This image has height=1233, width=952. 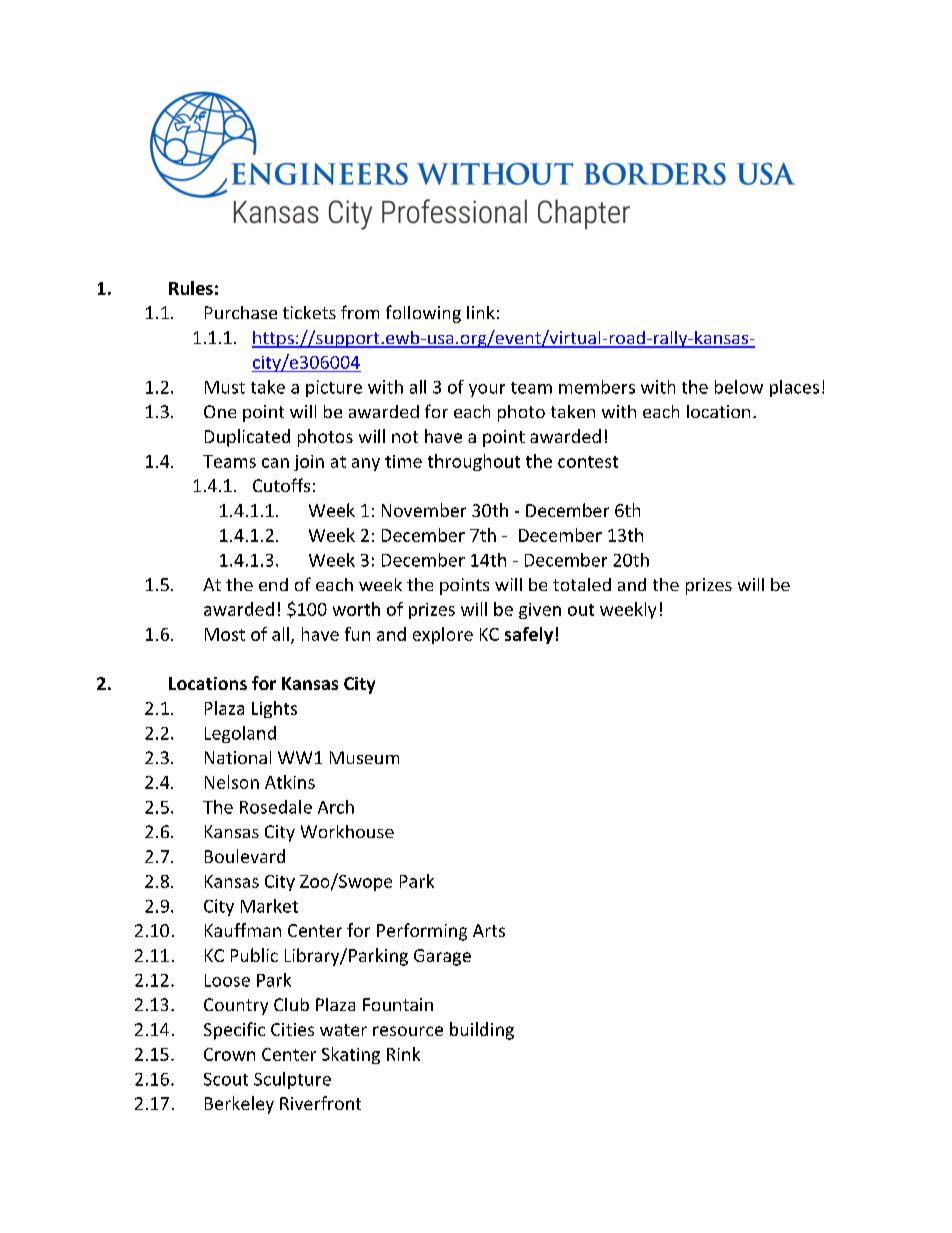 What do you see at coordinates (588, 462) in the image?
I see `contest` at bounding box center [588, 462].
